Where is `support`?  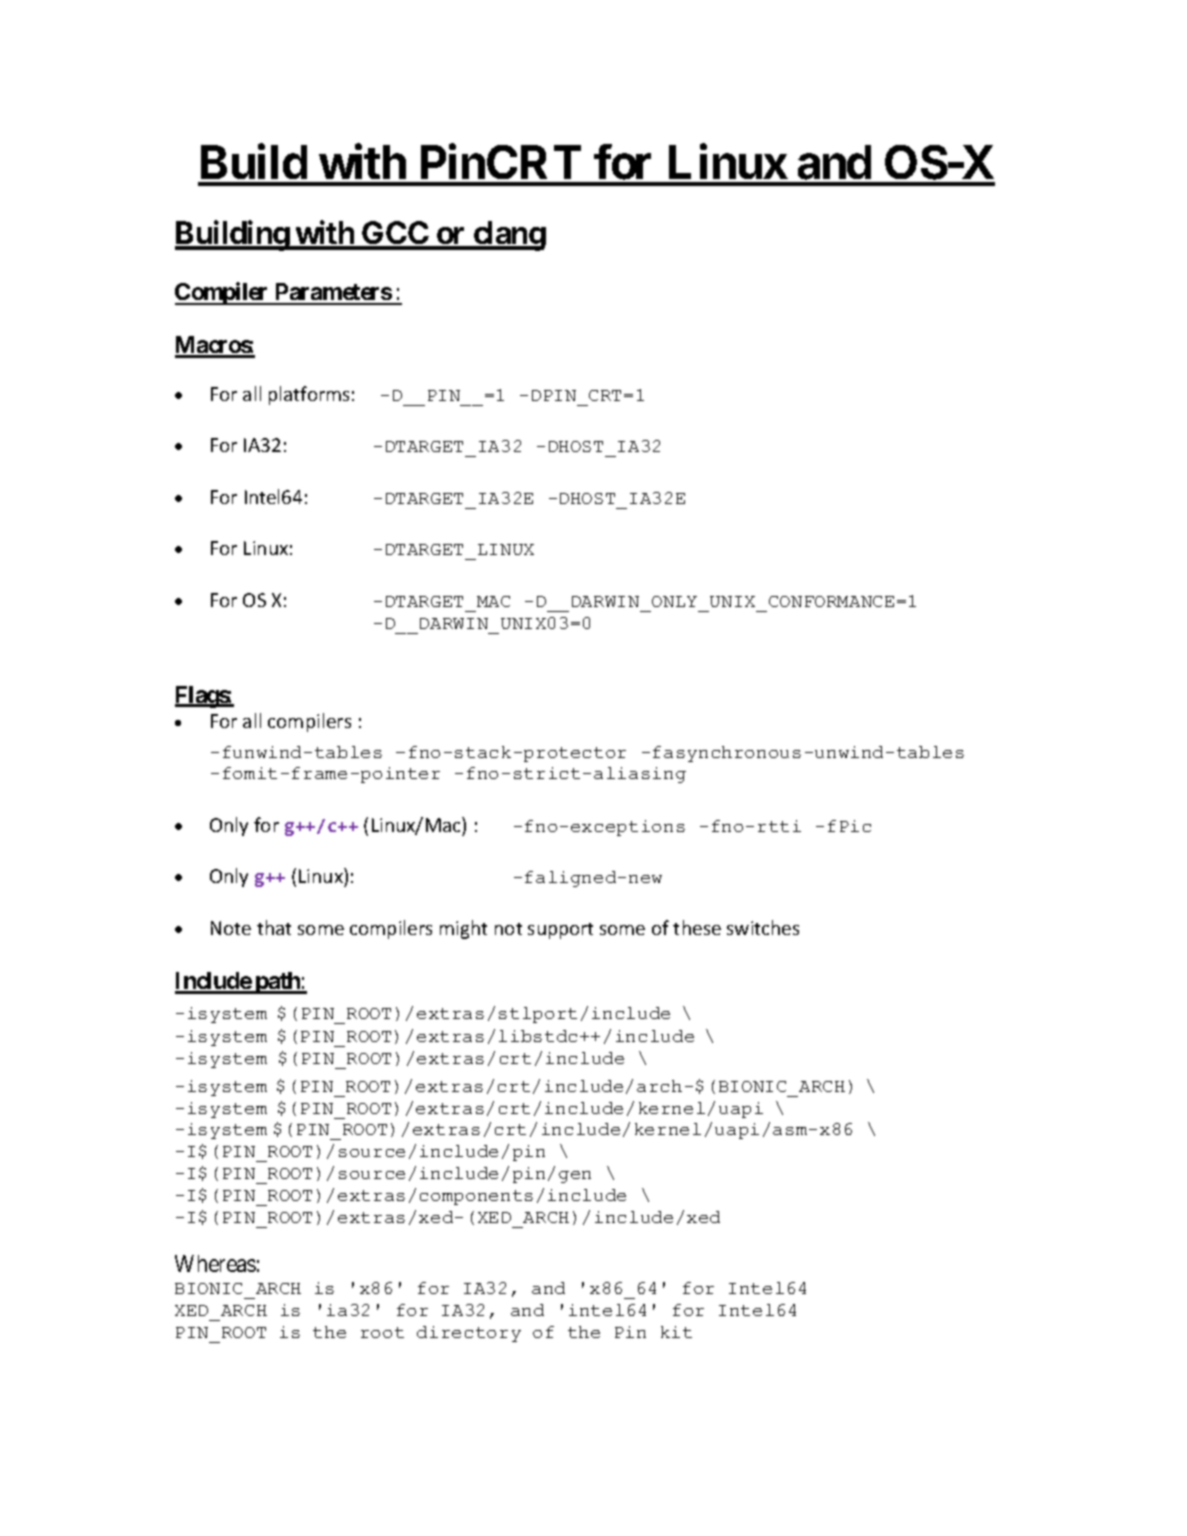 support is located at coordinates (560, 931).
